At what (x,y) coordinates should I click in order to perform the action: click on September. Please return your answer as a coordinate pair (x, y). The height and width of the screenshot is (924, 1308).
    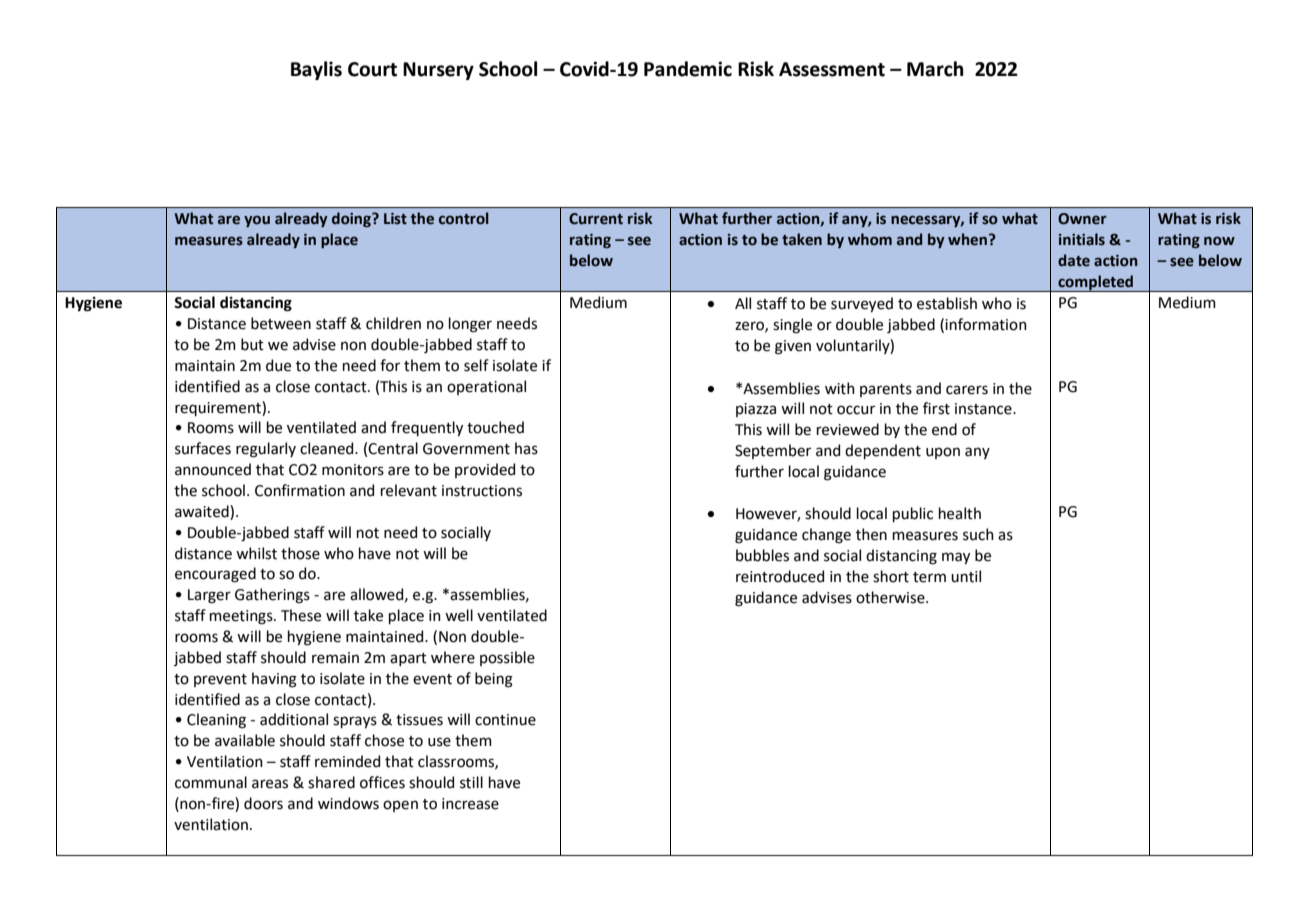
    Looking at the image, I should click on (773, 451).
